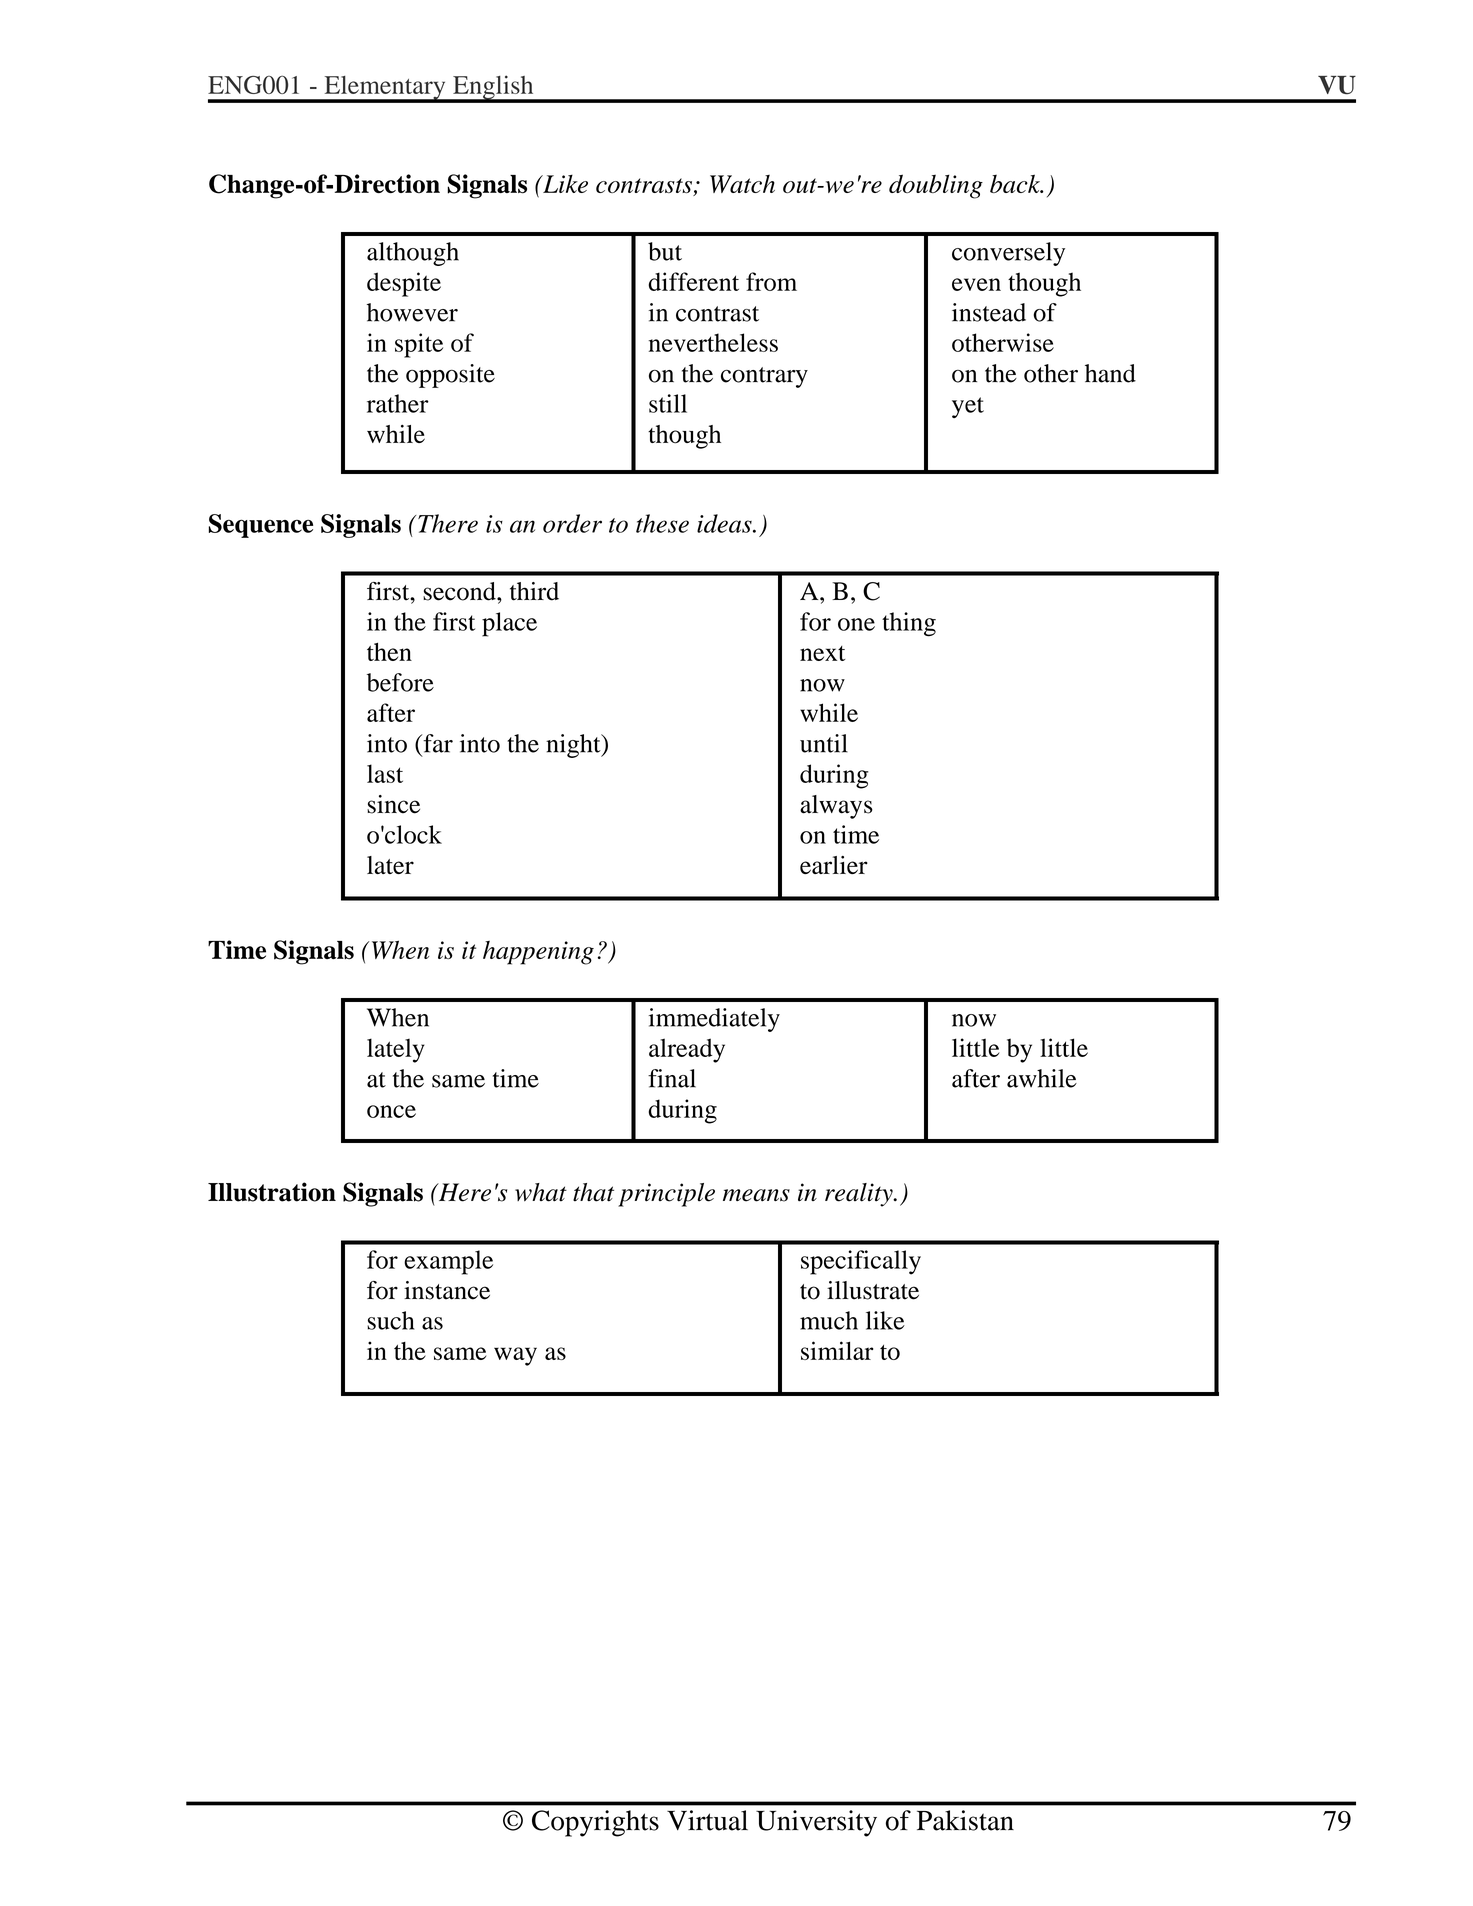  What do you see at coordinates (385, 89) in the screenshot?
I see `Elementary` at bounding box center [385, 89].
